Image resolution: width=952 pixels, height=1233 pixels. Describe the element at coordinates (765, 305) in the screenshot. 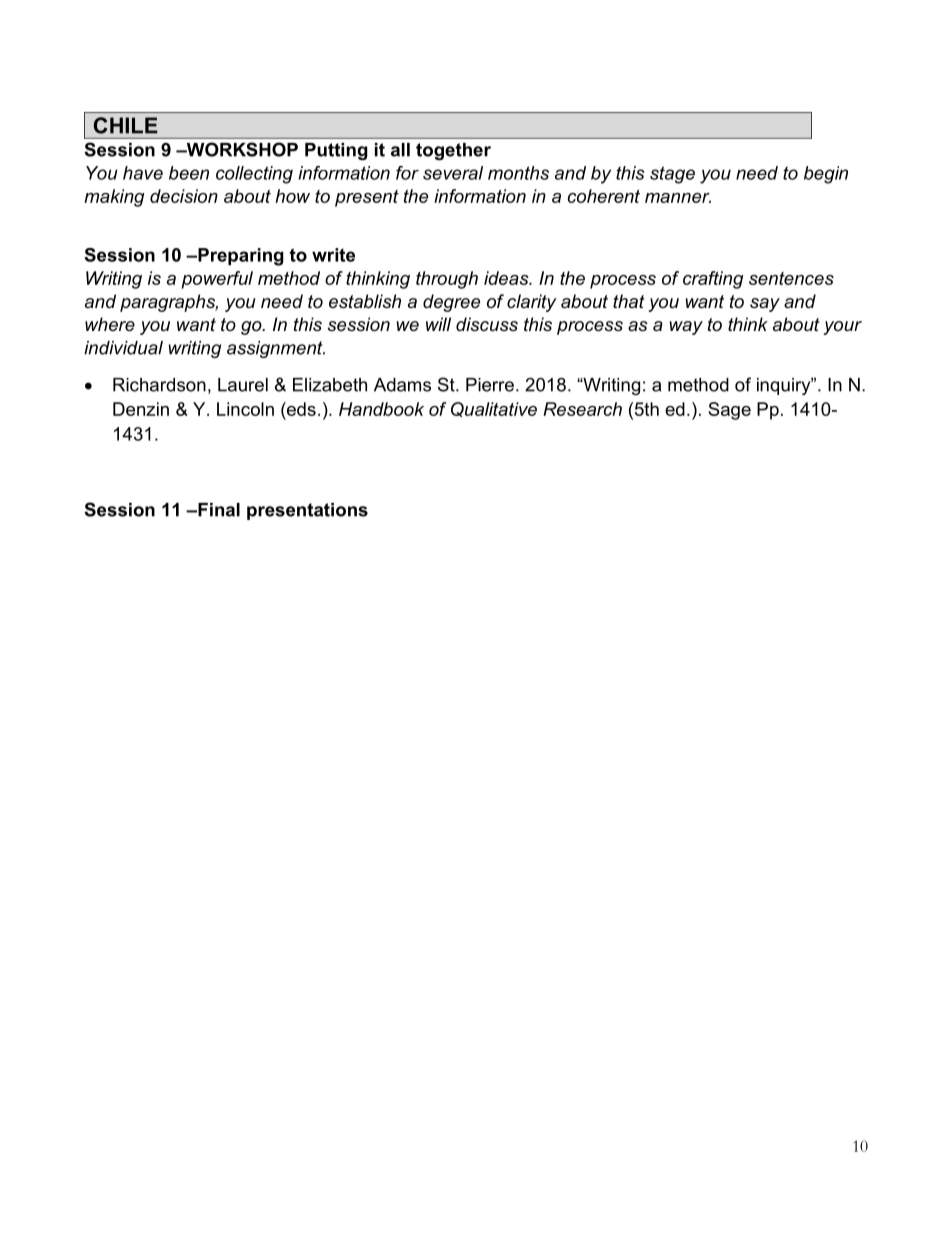

I see `say` at that location.
